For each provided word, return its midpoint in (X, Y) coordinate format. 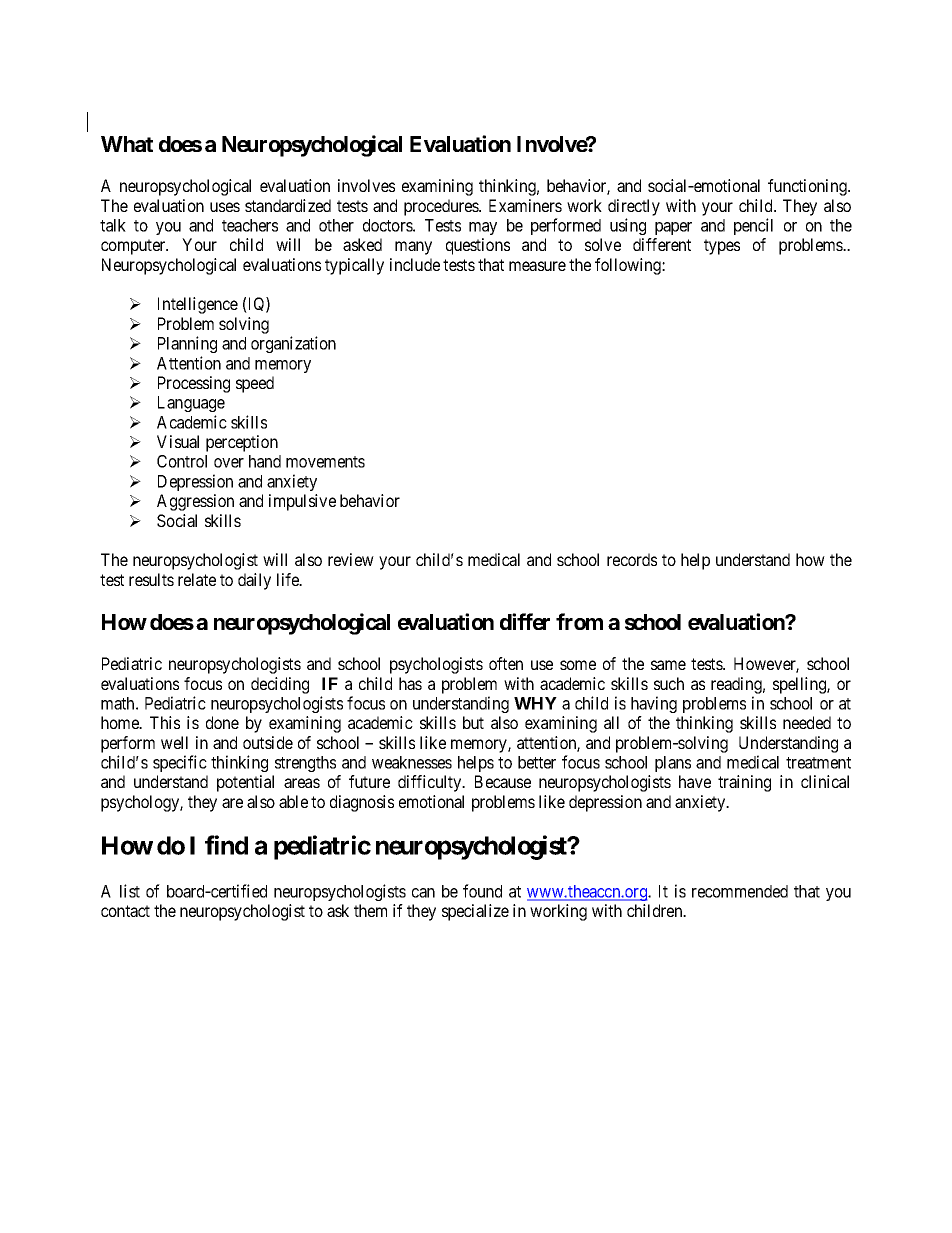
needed (807, 722)
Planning (187, 344)
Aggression (195, 502)
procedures (442, 207)
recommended (740, 891)
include (415, 264)
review (351, 559)
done (222, 722)
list (130, 891)
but (473, 722)
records (632, 559)
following (629, 266)
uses (225, 207)
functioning (808, 187)
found (482, 891)
